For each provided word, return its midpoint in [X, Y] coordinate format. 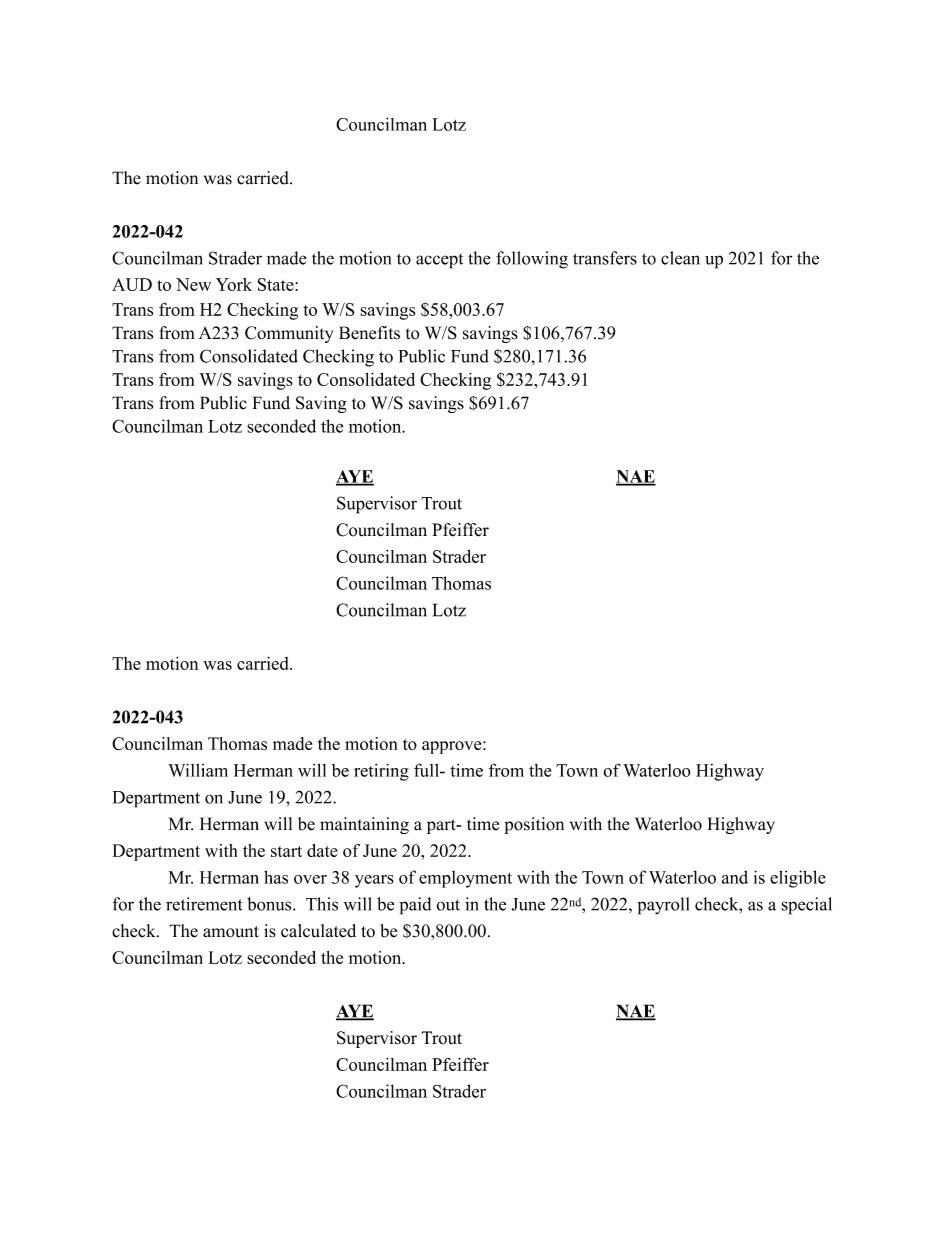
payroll [663, 906]
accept [439, 261]
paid [415, 906]
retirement [204, 904]
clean [680, 258]
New [193, 284]
